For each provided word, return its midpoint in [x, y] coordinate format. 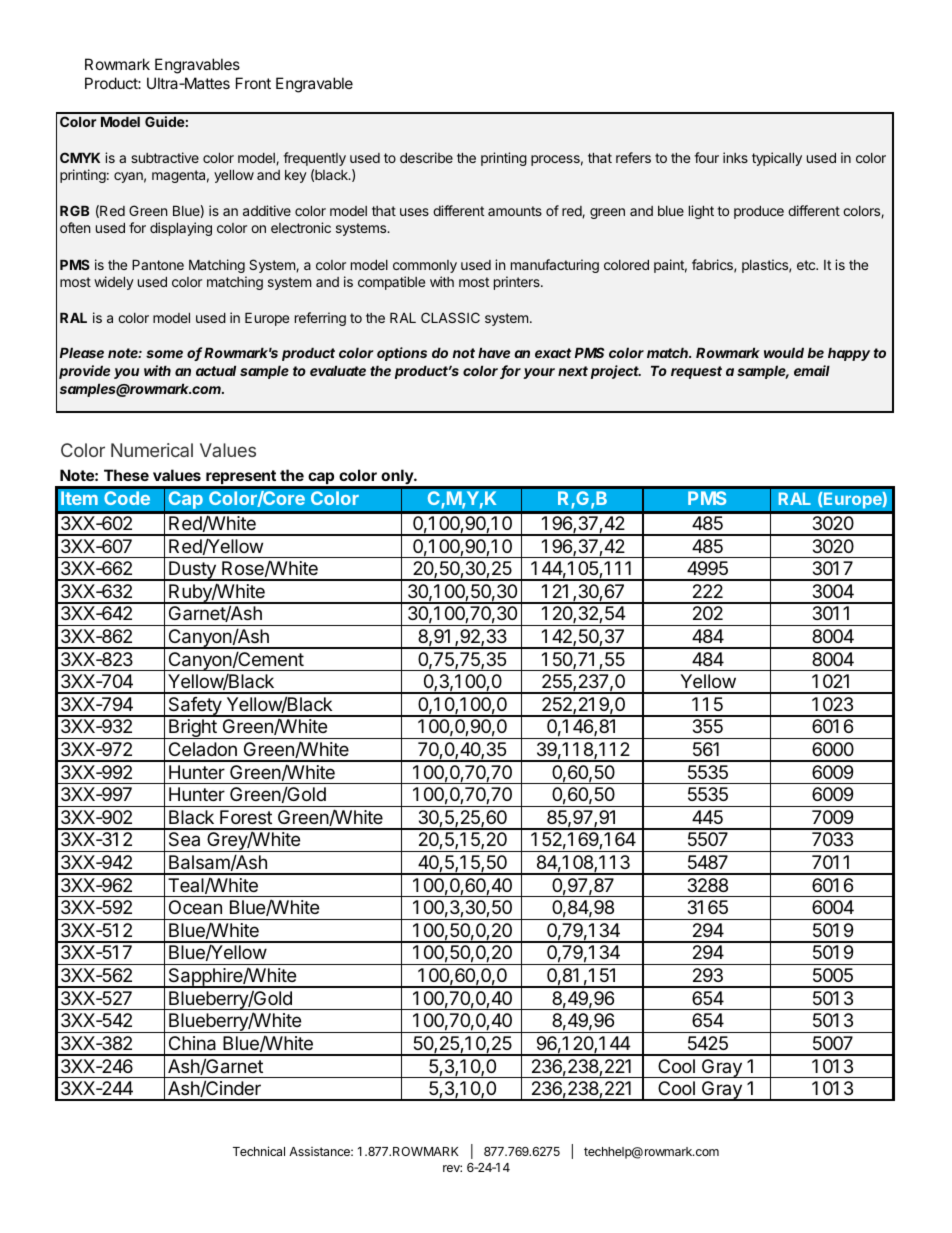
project [616, 372]
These [126, 475]
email [812, 370]
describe [426, 157]
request [696, 372]
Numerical [152, 450]
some [164, 354]
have [494, 352]
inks [735, 157]
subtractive [165, 157]
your [539, 373]
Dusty [192, 571]
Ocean [195, 907]
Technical [259, 1151]
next [573, 371]
